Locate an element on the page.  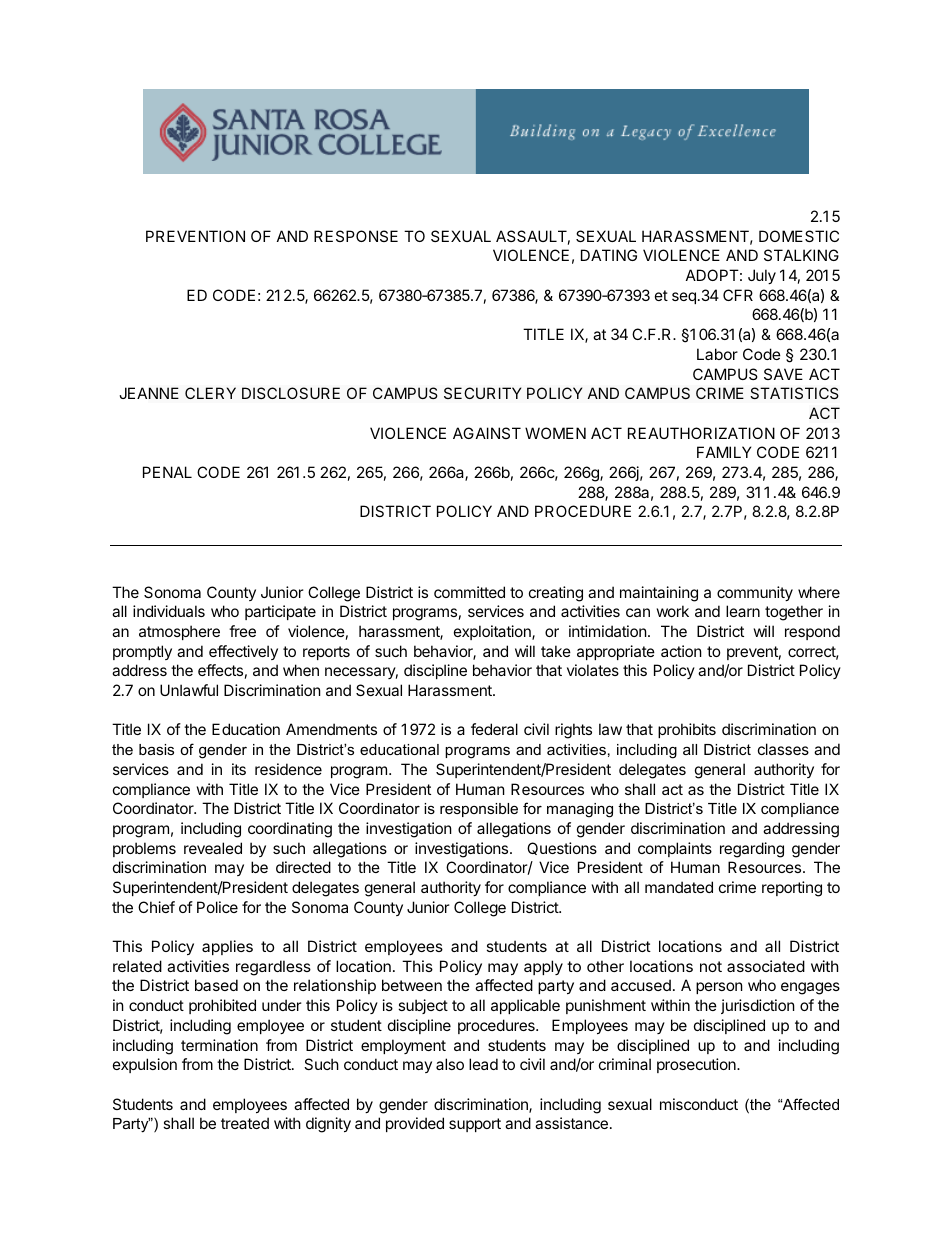
treated is located at coordinates (245, 1123).
